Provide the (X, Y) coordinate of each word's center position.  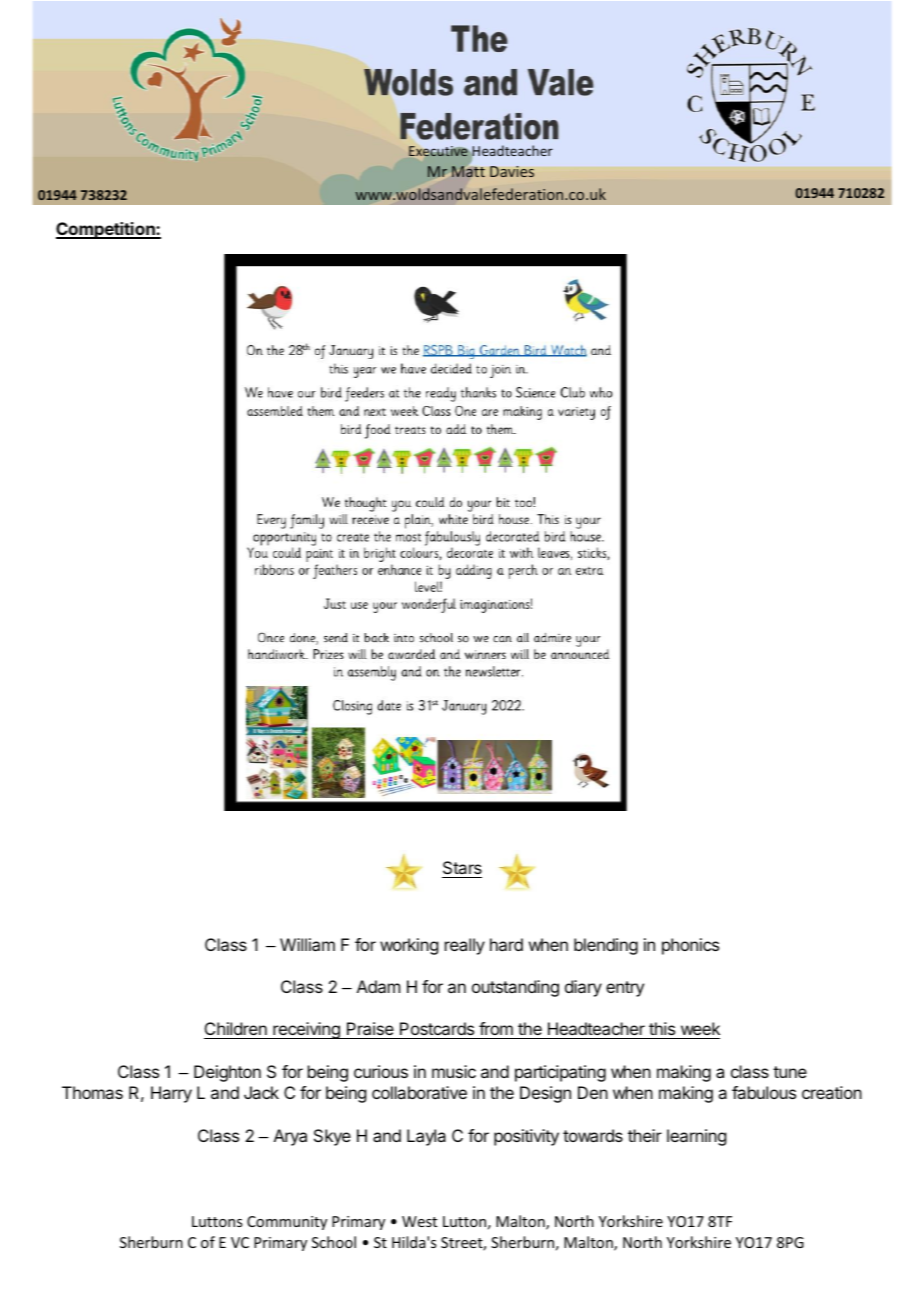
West (419, 1221)
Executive (438, 151)
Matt (469, 171)
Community (287, 1223)
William (307, 944)
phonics (690, 946)
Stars (462, 869)
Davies (512, 171)
